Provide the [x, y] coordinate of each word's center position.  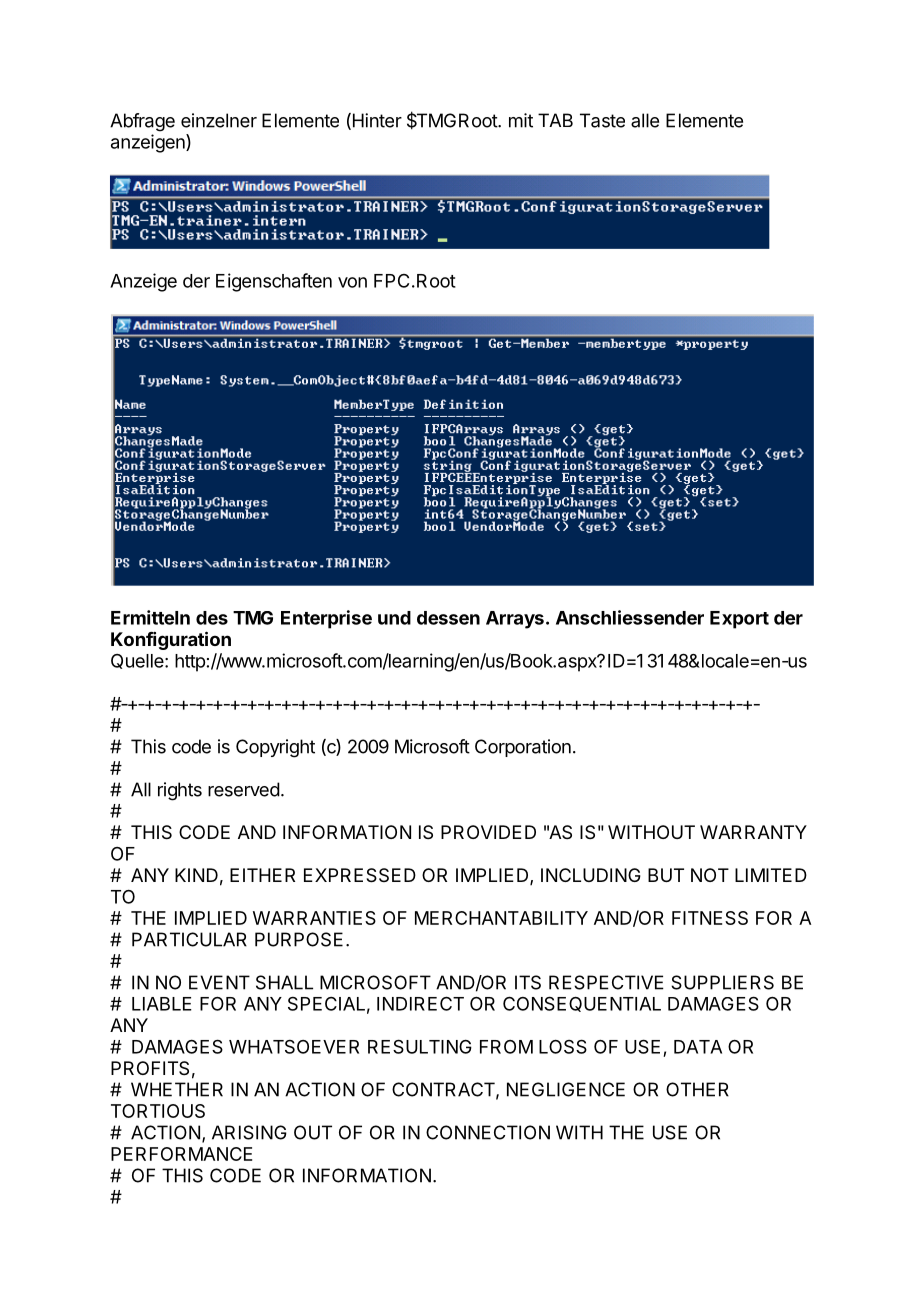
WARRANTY [753, 832]
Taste [602, 120]
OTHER [697, 1089]
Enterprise [326, 619]
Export [739, 620]
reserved [244, 789]
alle [645, 120]
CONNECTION [488, 1132]
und [394, 618]
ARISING [249, 1132]
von [352, 282]
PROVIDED [488, 832]
